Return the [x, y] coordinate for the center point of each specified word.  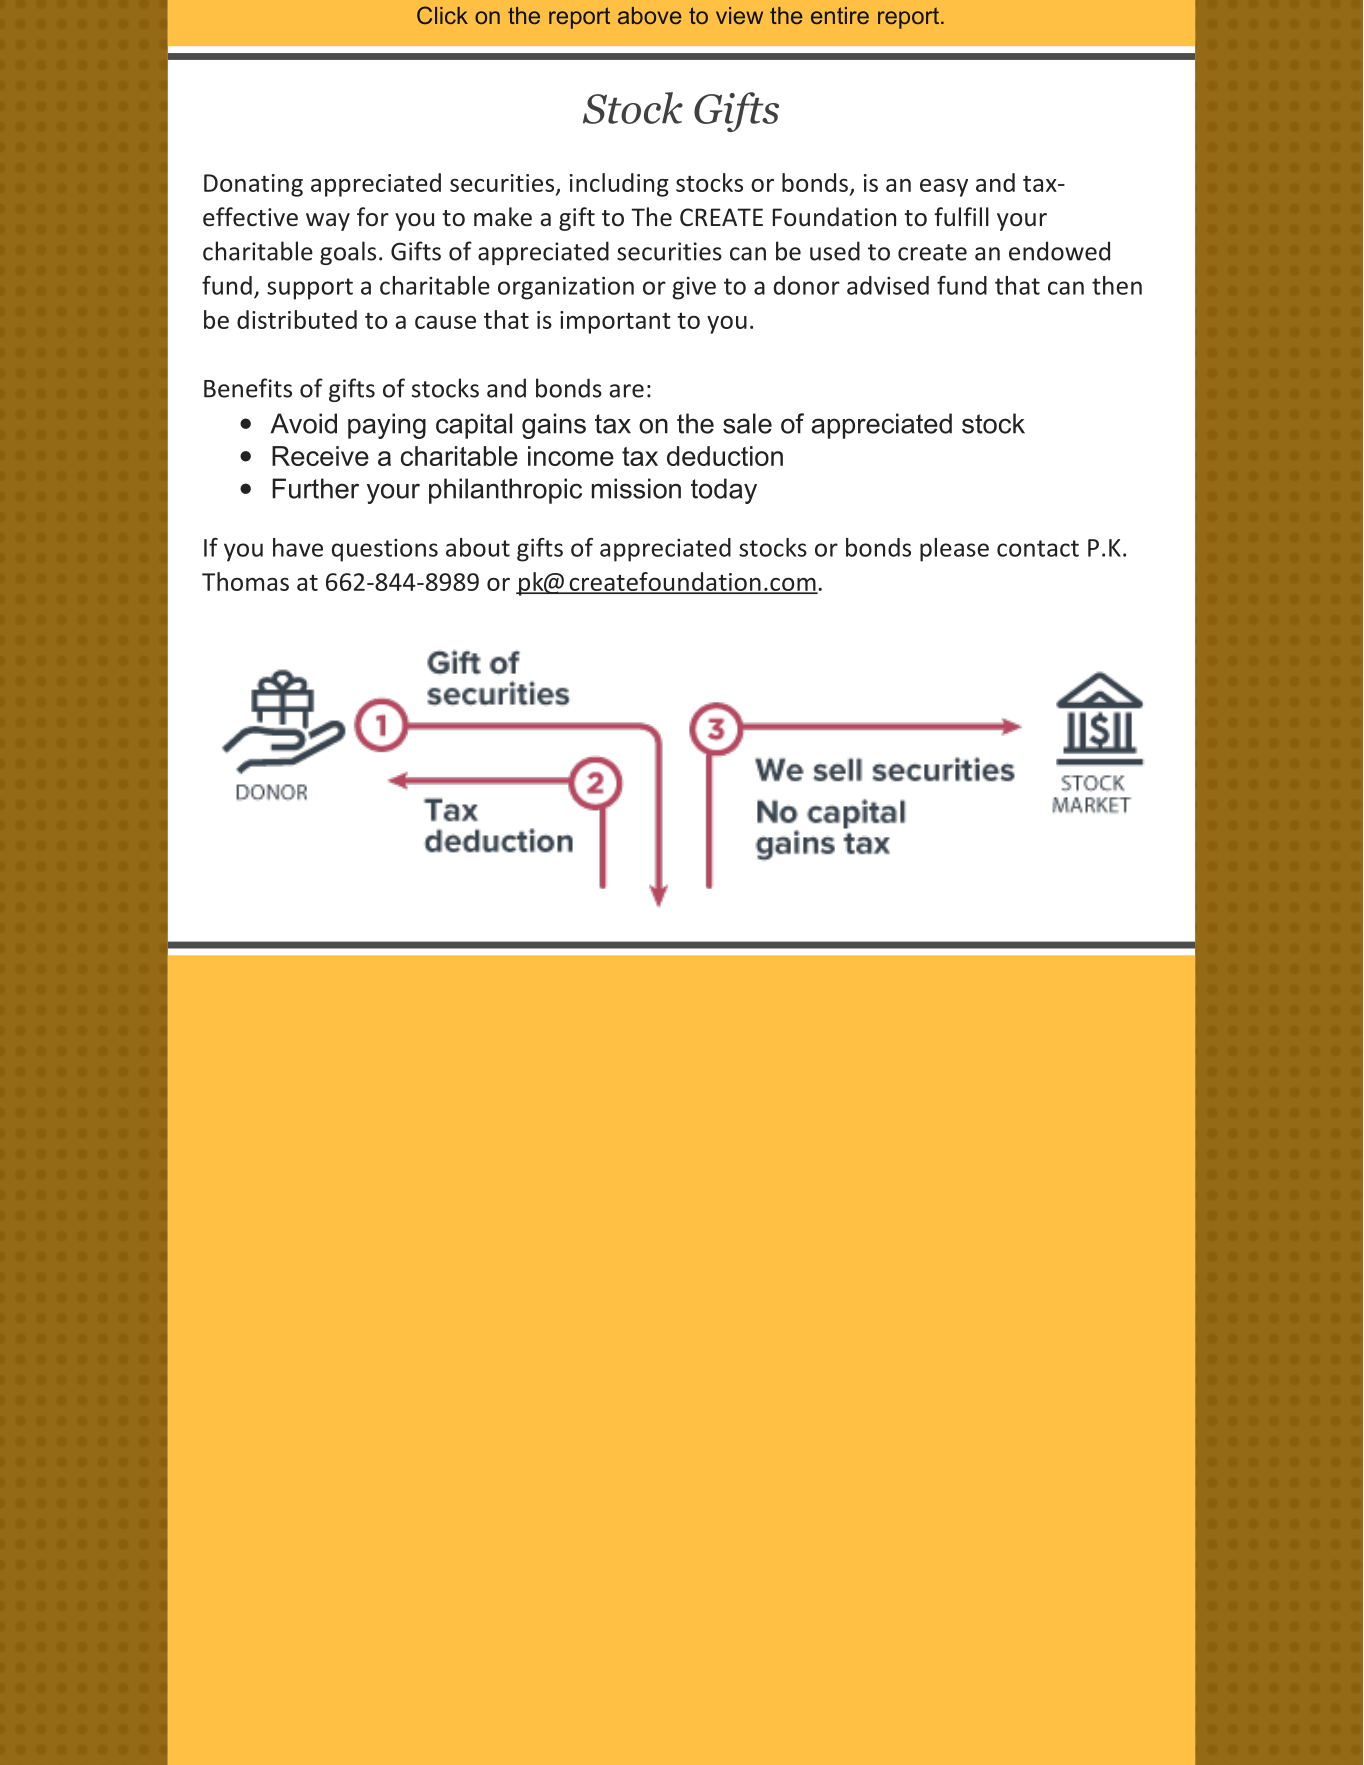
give [694, 288]
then [1117, 285]
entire [840, 15]
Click [442, 15]
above [649, 15]
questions [385, 550]
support [310, 289]
